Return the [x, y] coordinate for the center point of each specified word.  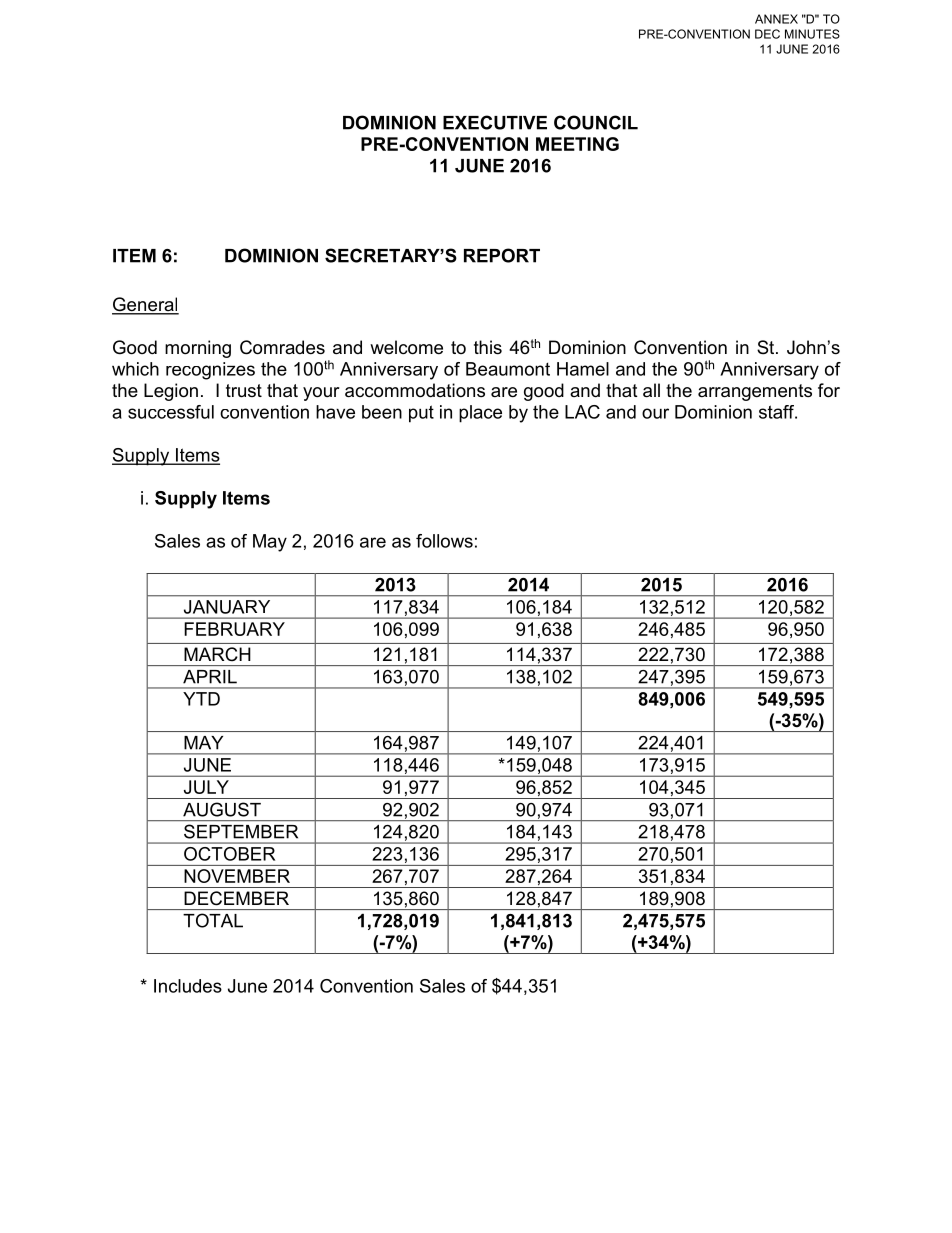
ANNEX [776, 19]
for [829, 390]
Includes [188, 986]
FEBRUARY [234, 629]
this [488, 347]
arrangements [755, 392]
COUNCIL [596, 122]
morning [198, 349]
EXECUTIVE [495, 122]
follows [444, 541]
